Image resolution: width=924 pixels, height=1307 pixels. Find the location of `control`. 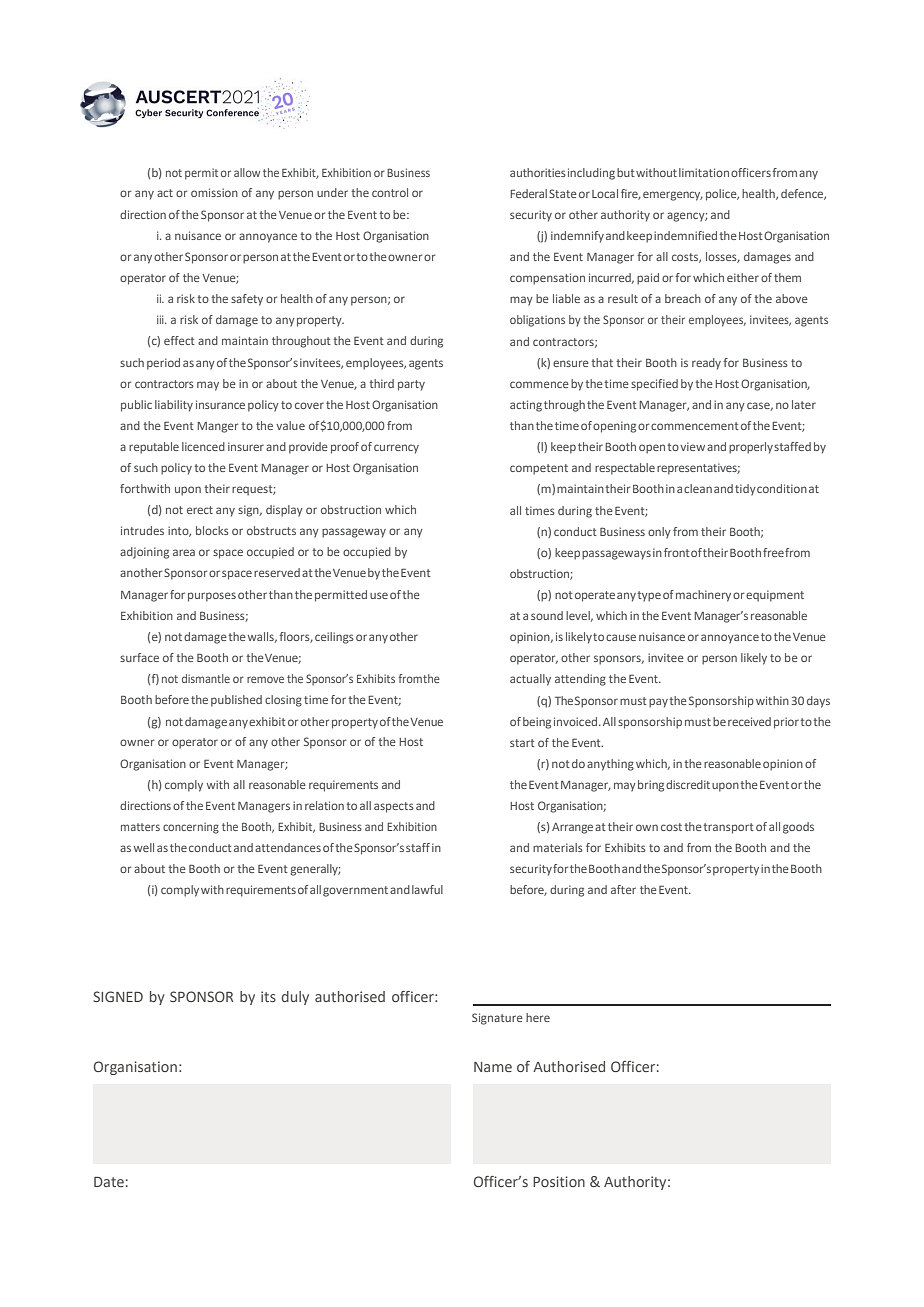

control is located at coordinates (390, 192).
